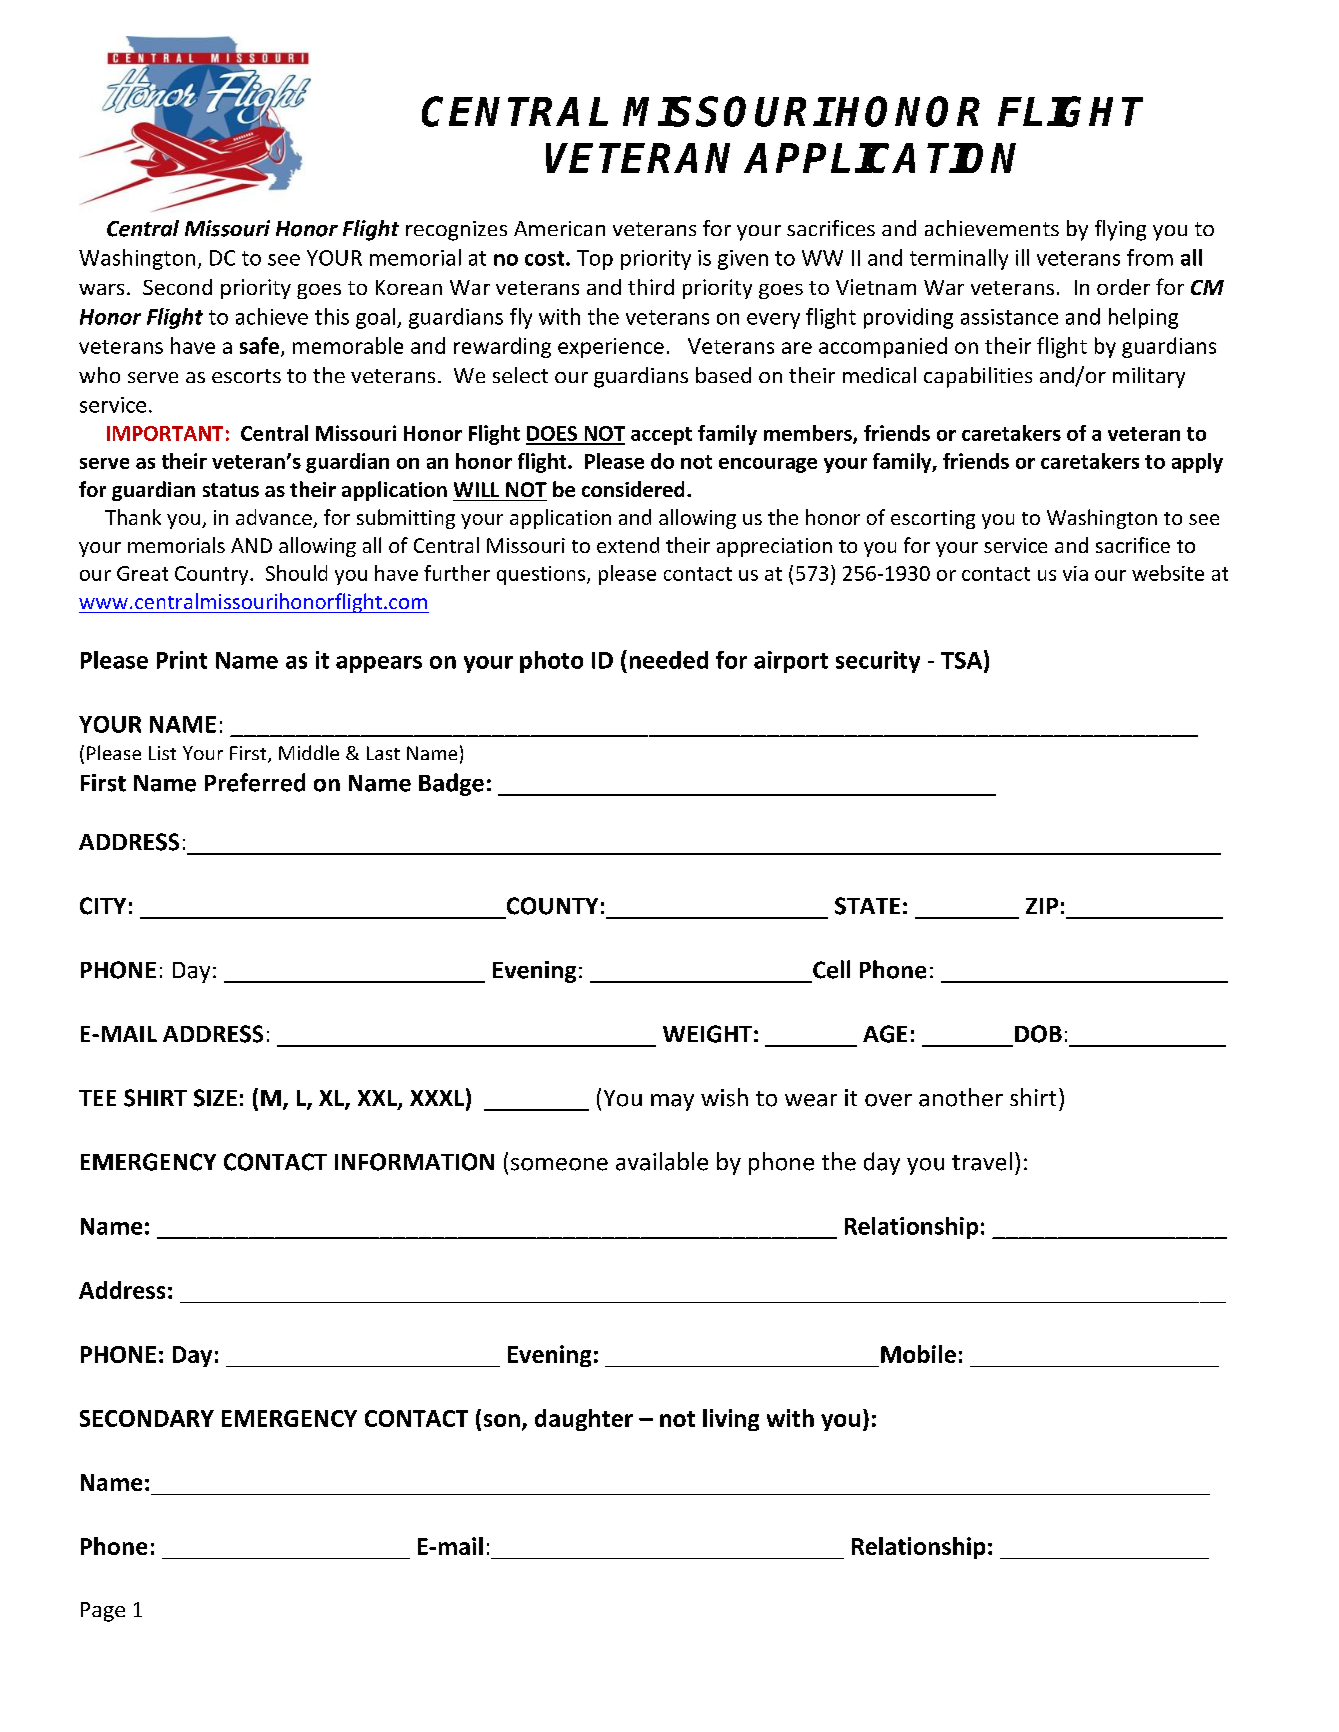 Image resolution: width=1339 pixels, height=1732 pixels. I want to click on available, so click(662, 1161).
